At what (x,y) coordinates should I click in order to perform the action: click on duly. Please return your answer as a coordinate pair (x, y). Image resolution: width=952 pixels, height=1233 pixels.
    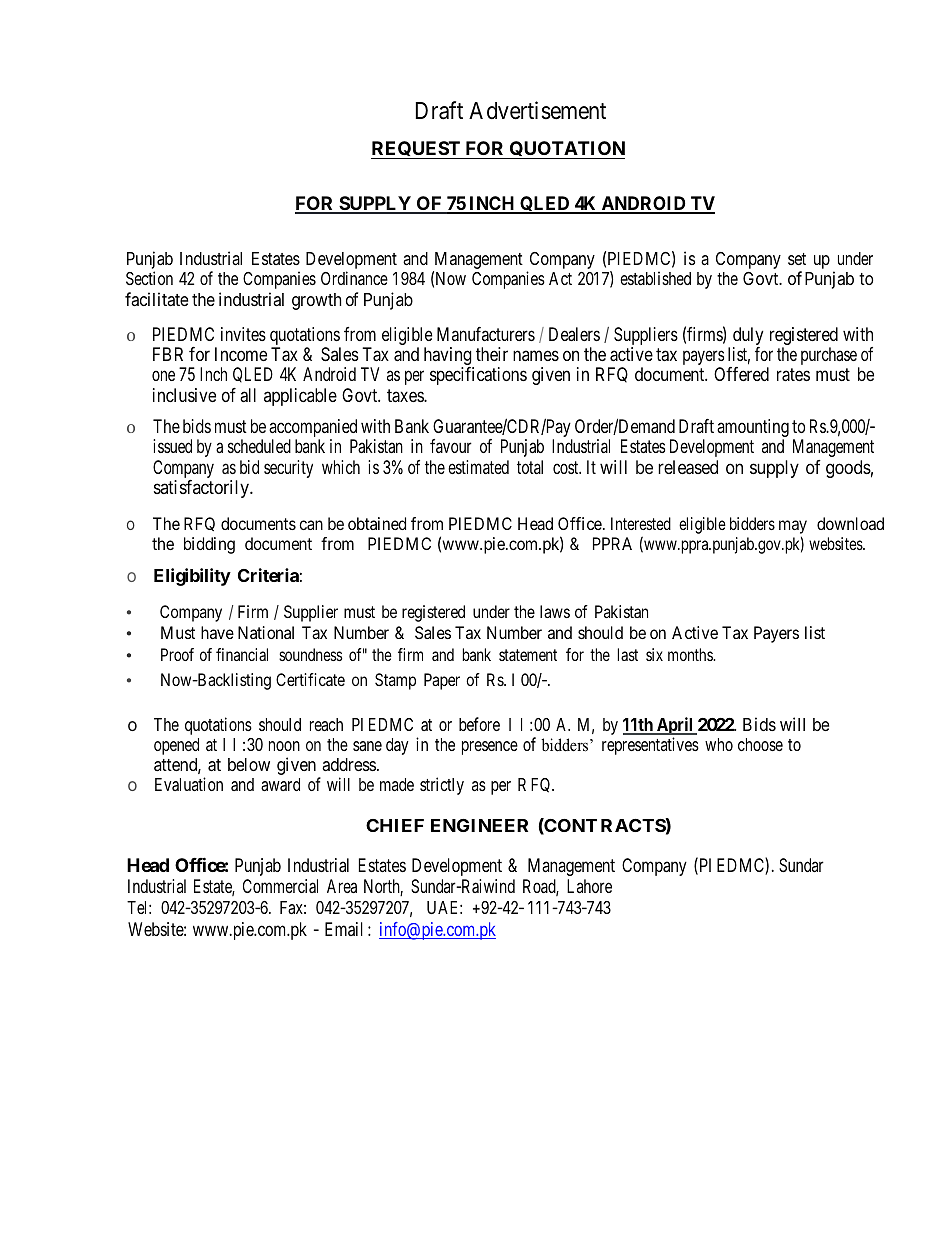
    Looking at the image, I should click on (748, 337).
